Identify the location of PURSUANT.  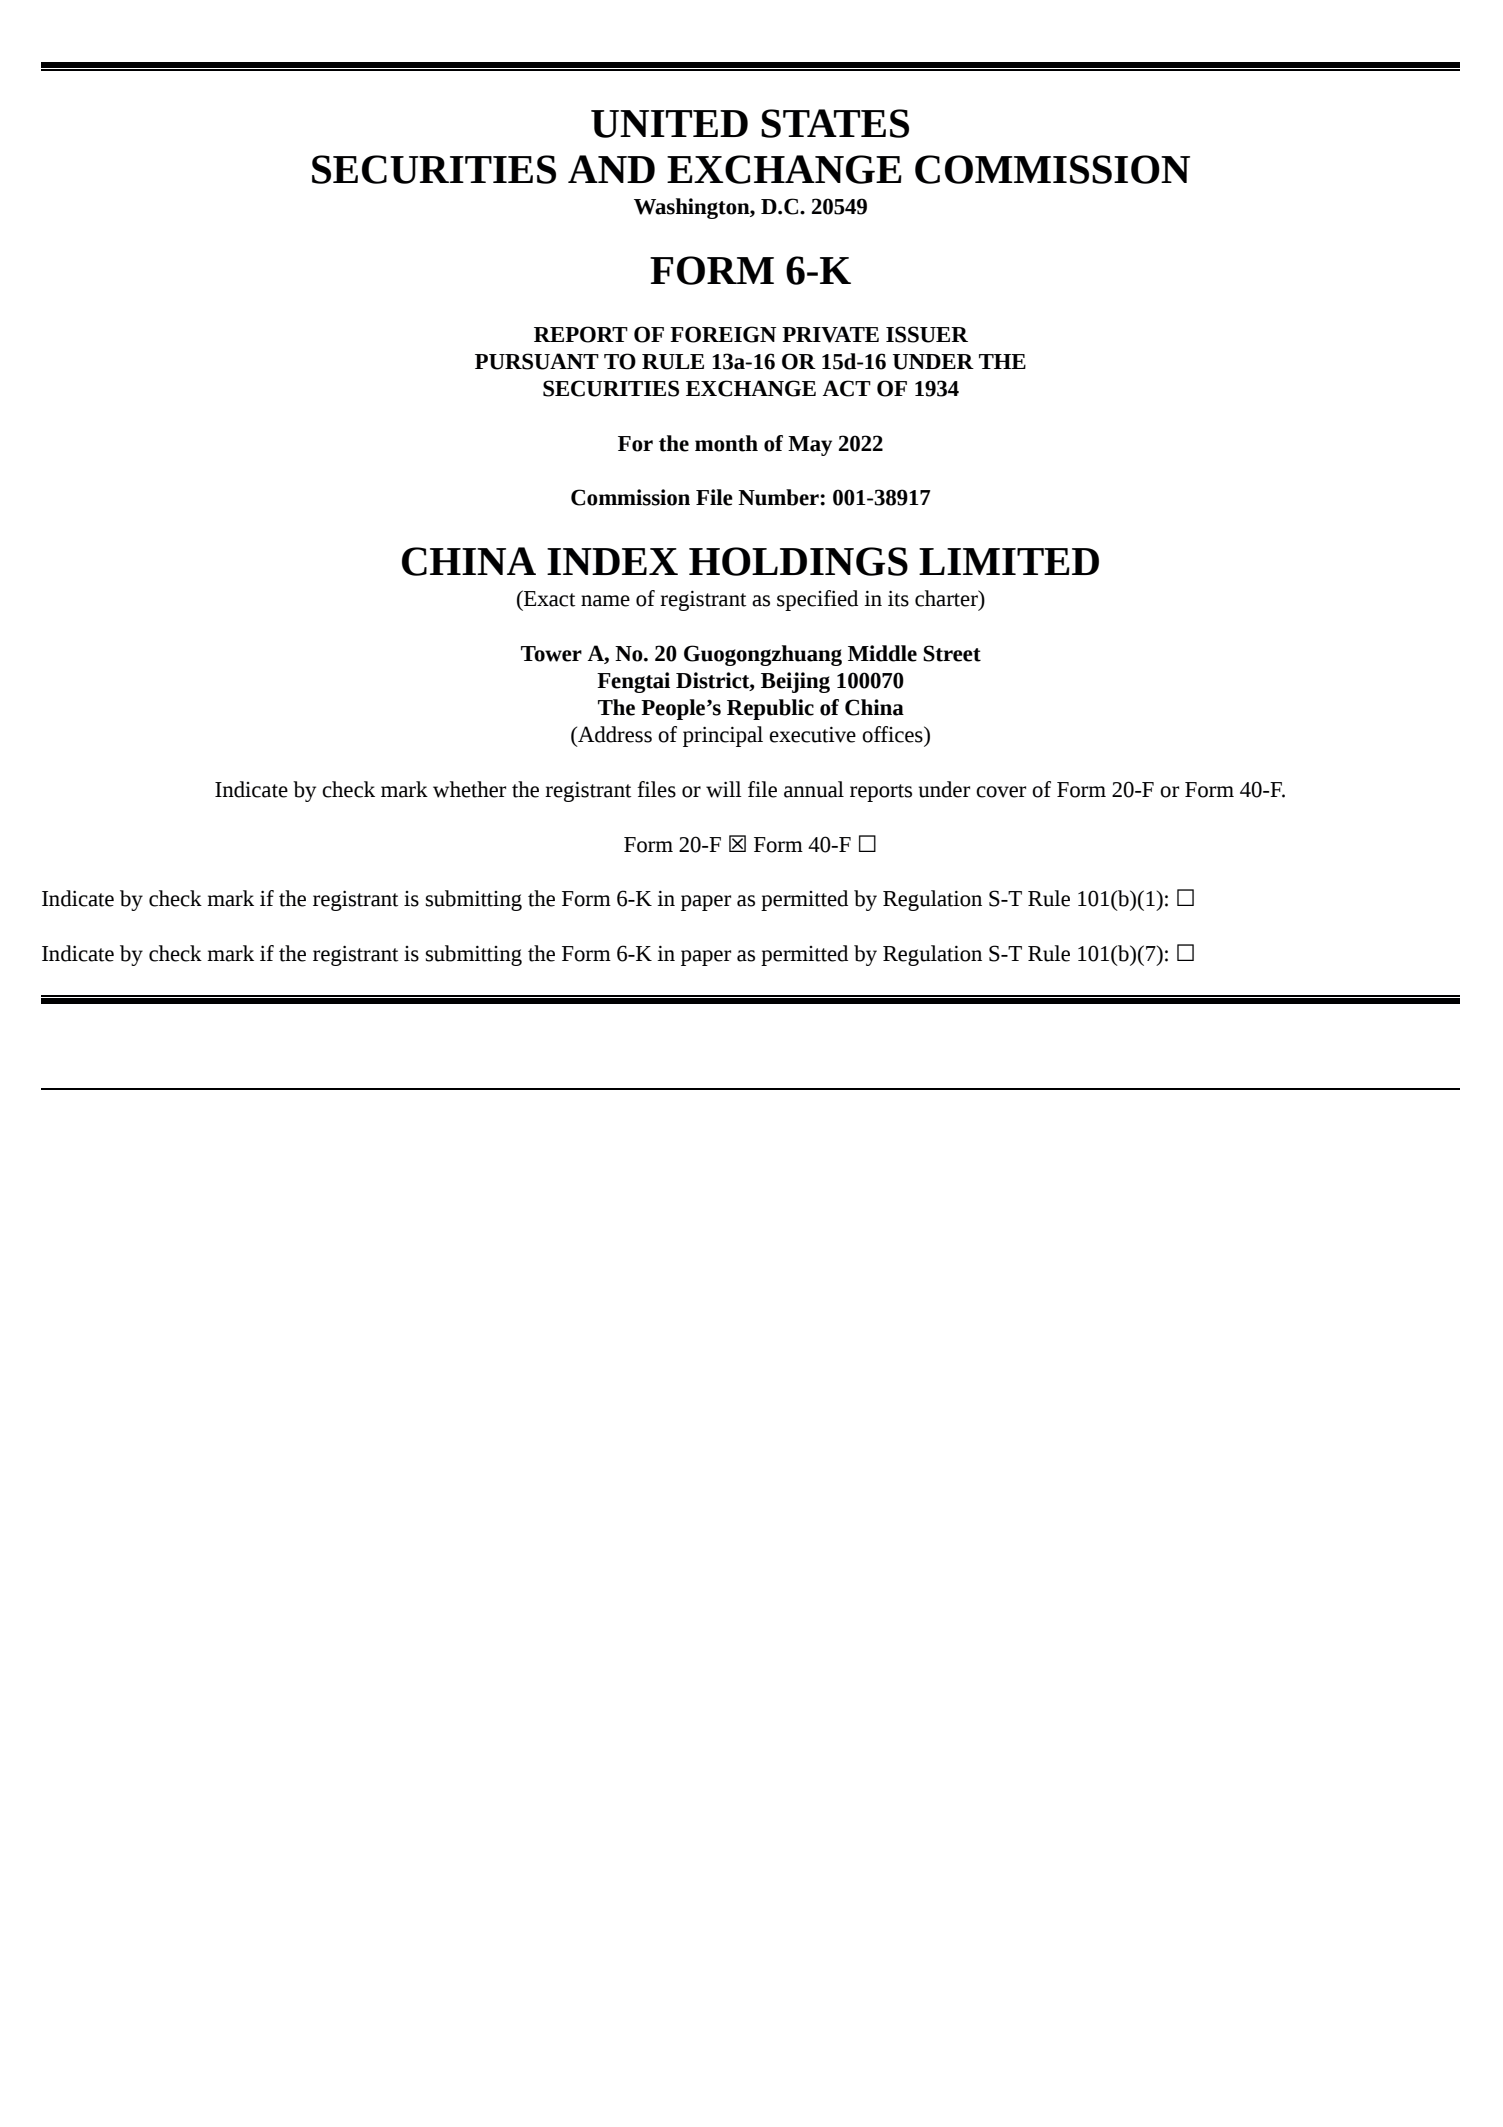
(537, 361).
